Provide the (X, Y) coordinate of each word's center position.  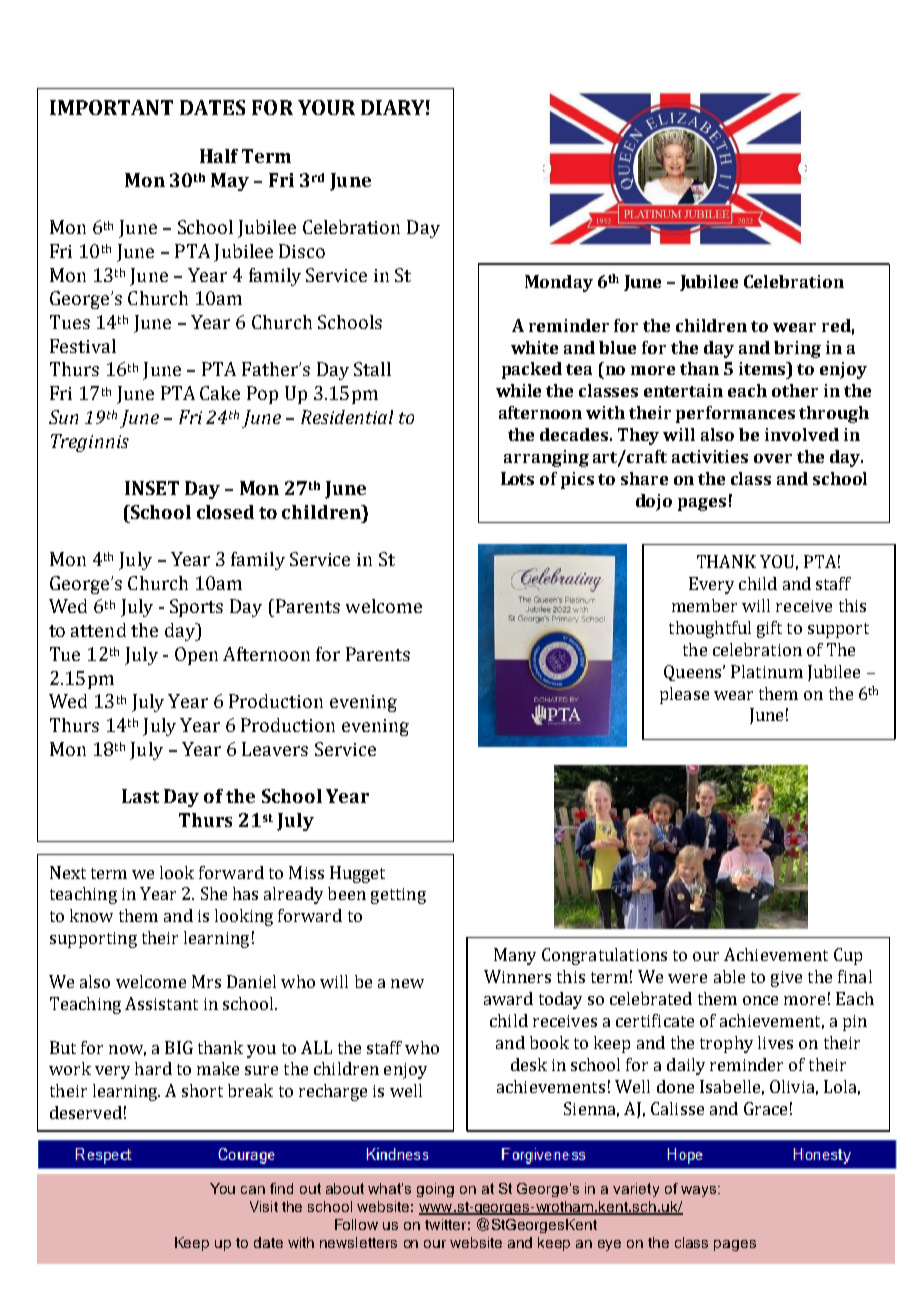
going (435, 1190)
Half (219, 156)
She (214, 893)
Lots (517, 478)
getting (398, 896)
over (773, 458)
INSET (152, 488)
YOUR (326, 107)
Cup (848, 956)
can (253, 1190)
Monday (559, 283)
